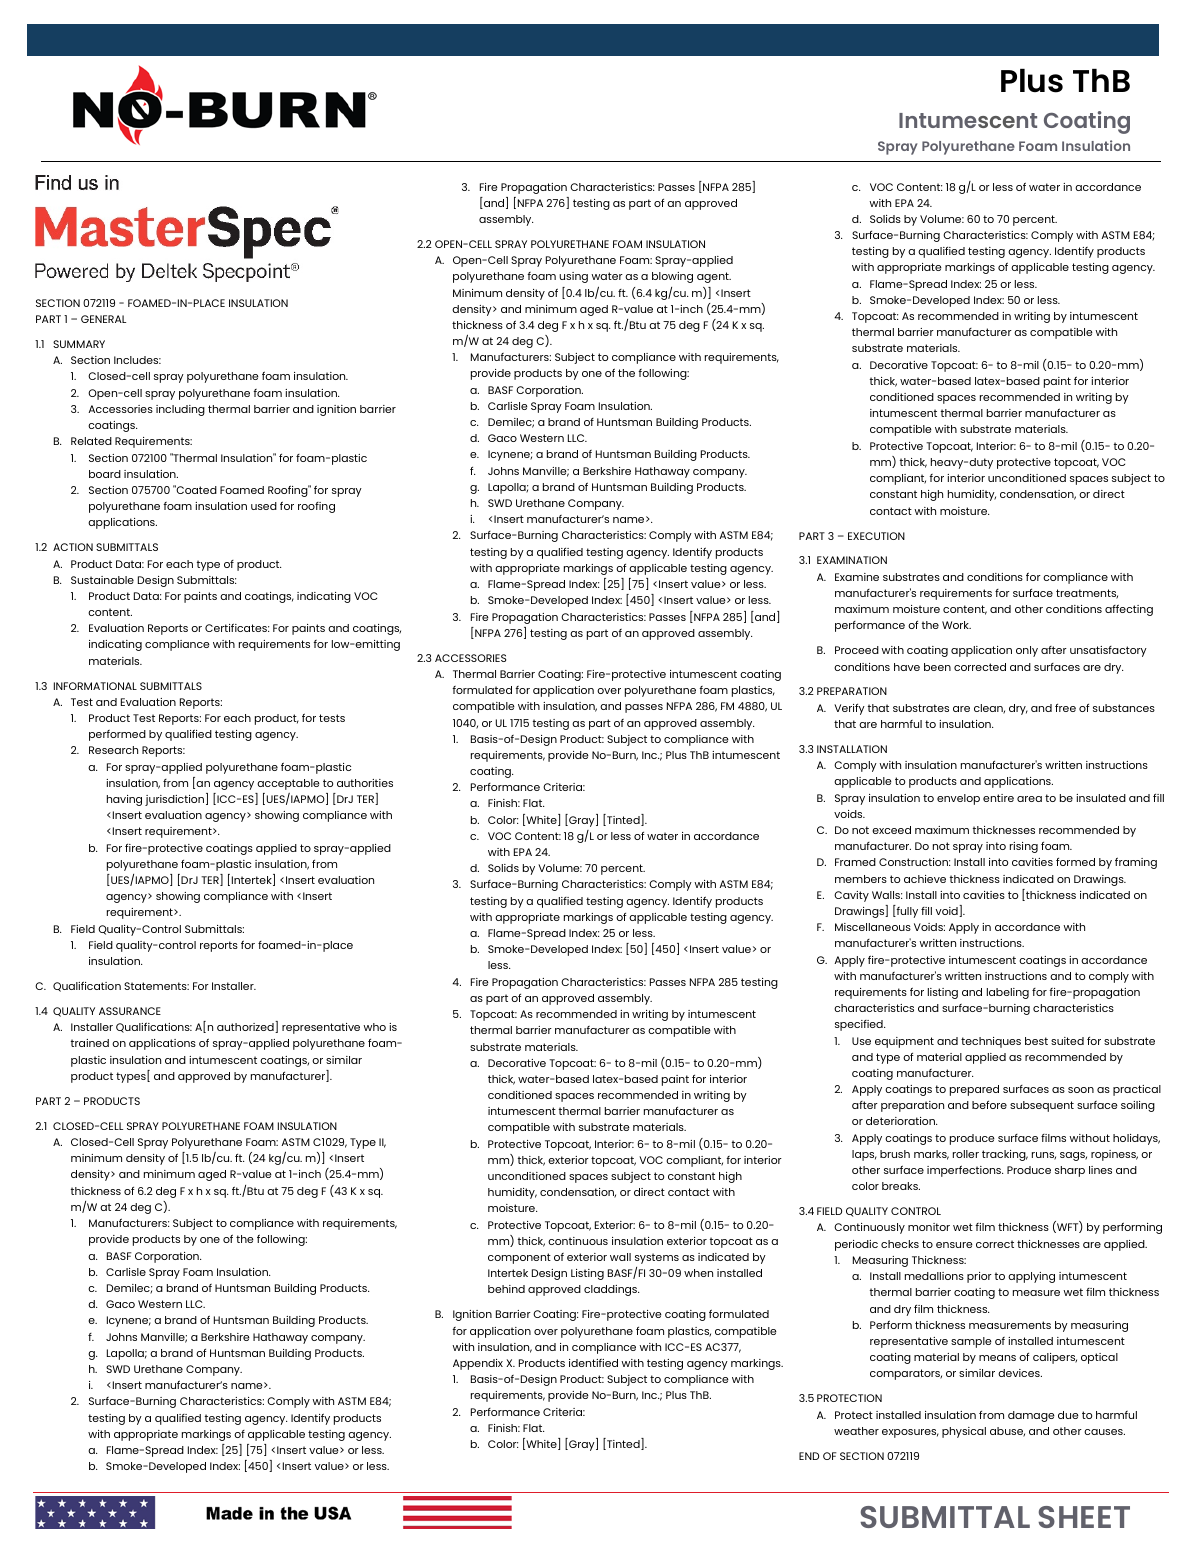 This page has height=1555, width=1202. Describe the element at coordinates (176, 799) in the page. I see `jurisdiction` at that location.
